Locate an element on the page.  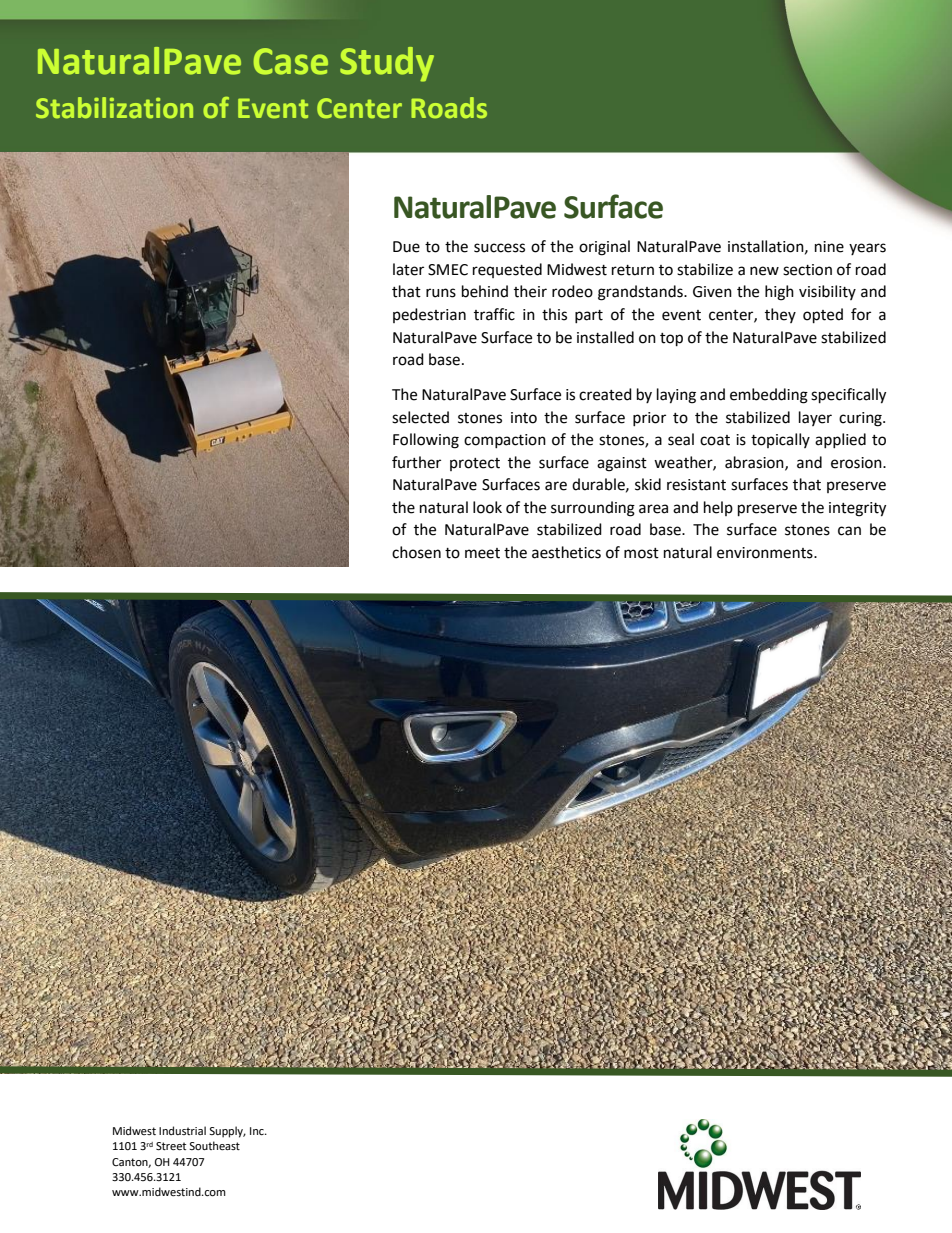
most is located at coordinates (641, 553).
